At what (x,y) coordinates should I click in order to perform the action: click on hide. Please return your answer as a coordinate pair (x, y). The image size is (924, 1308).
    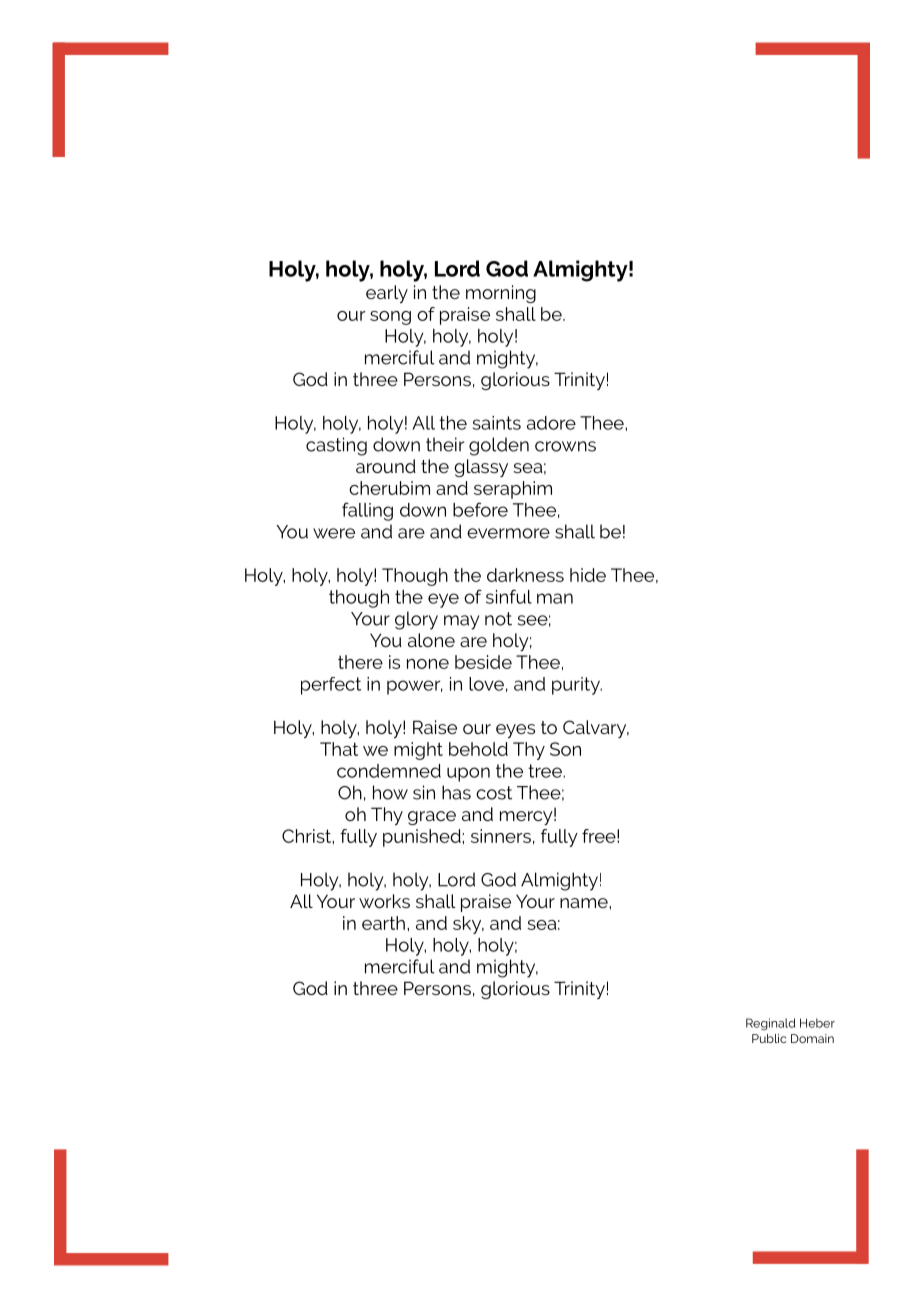
    Looking at the image, I should click on (588, 575).
